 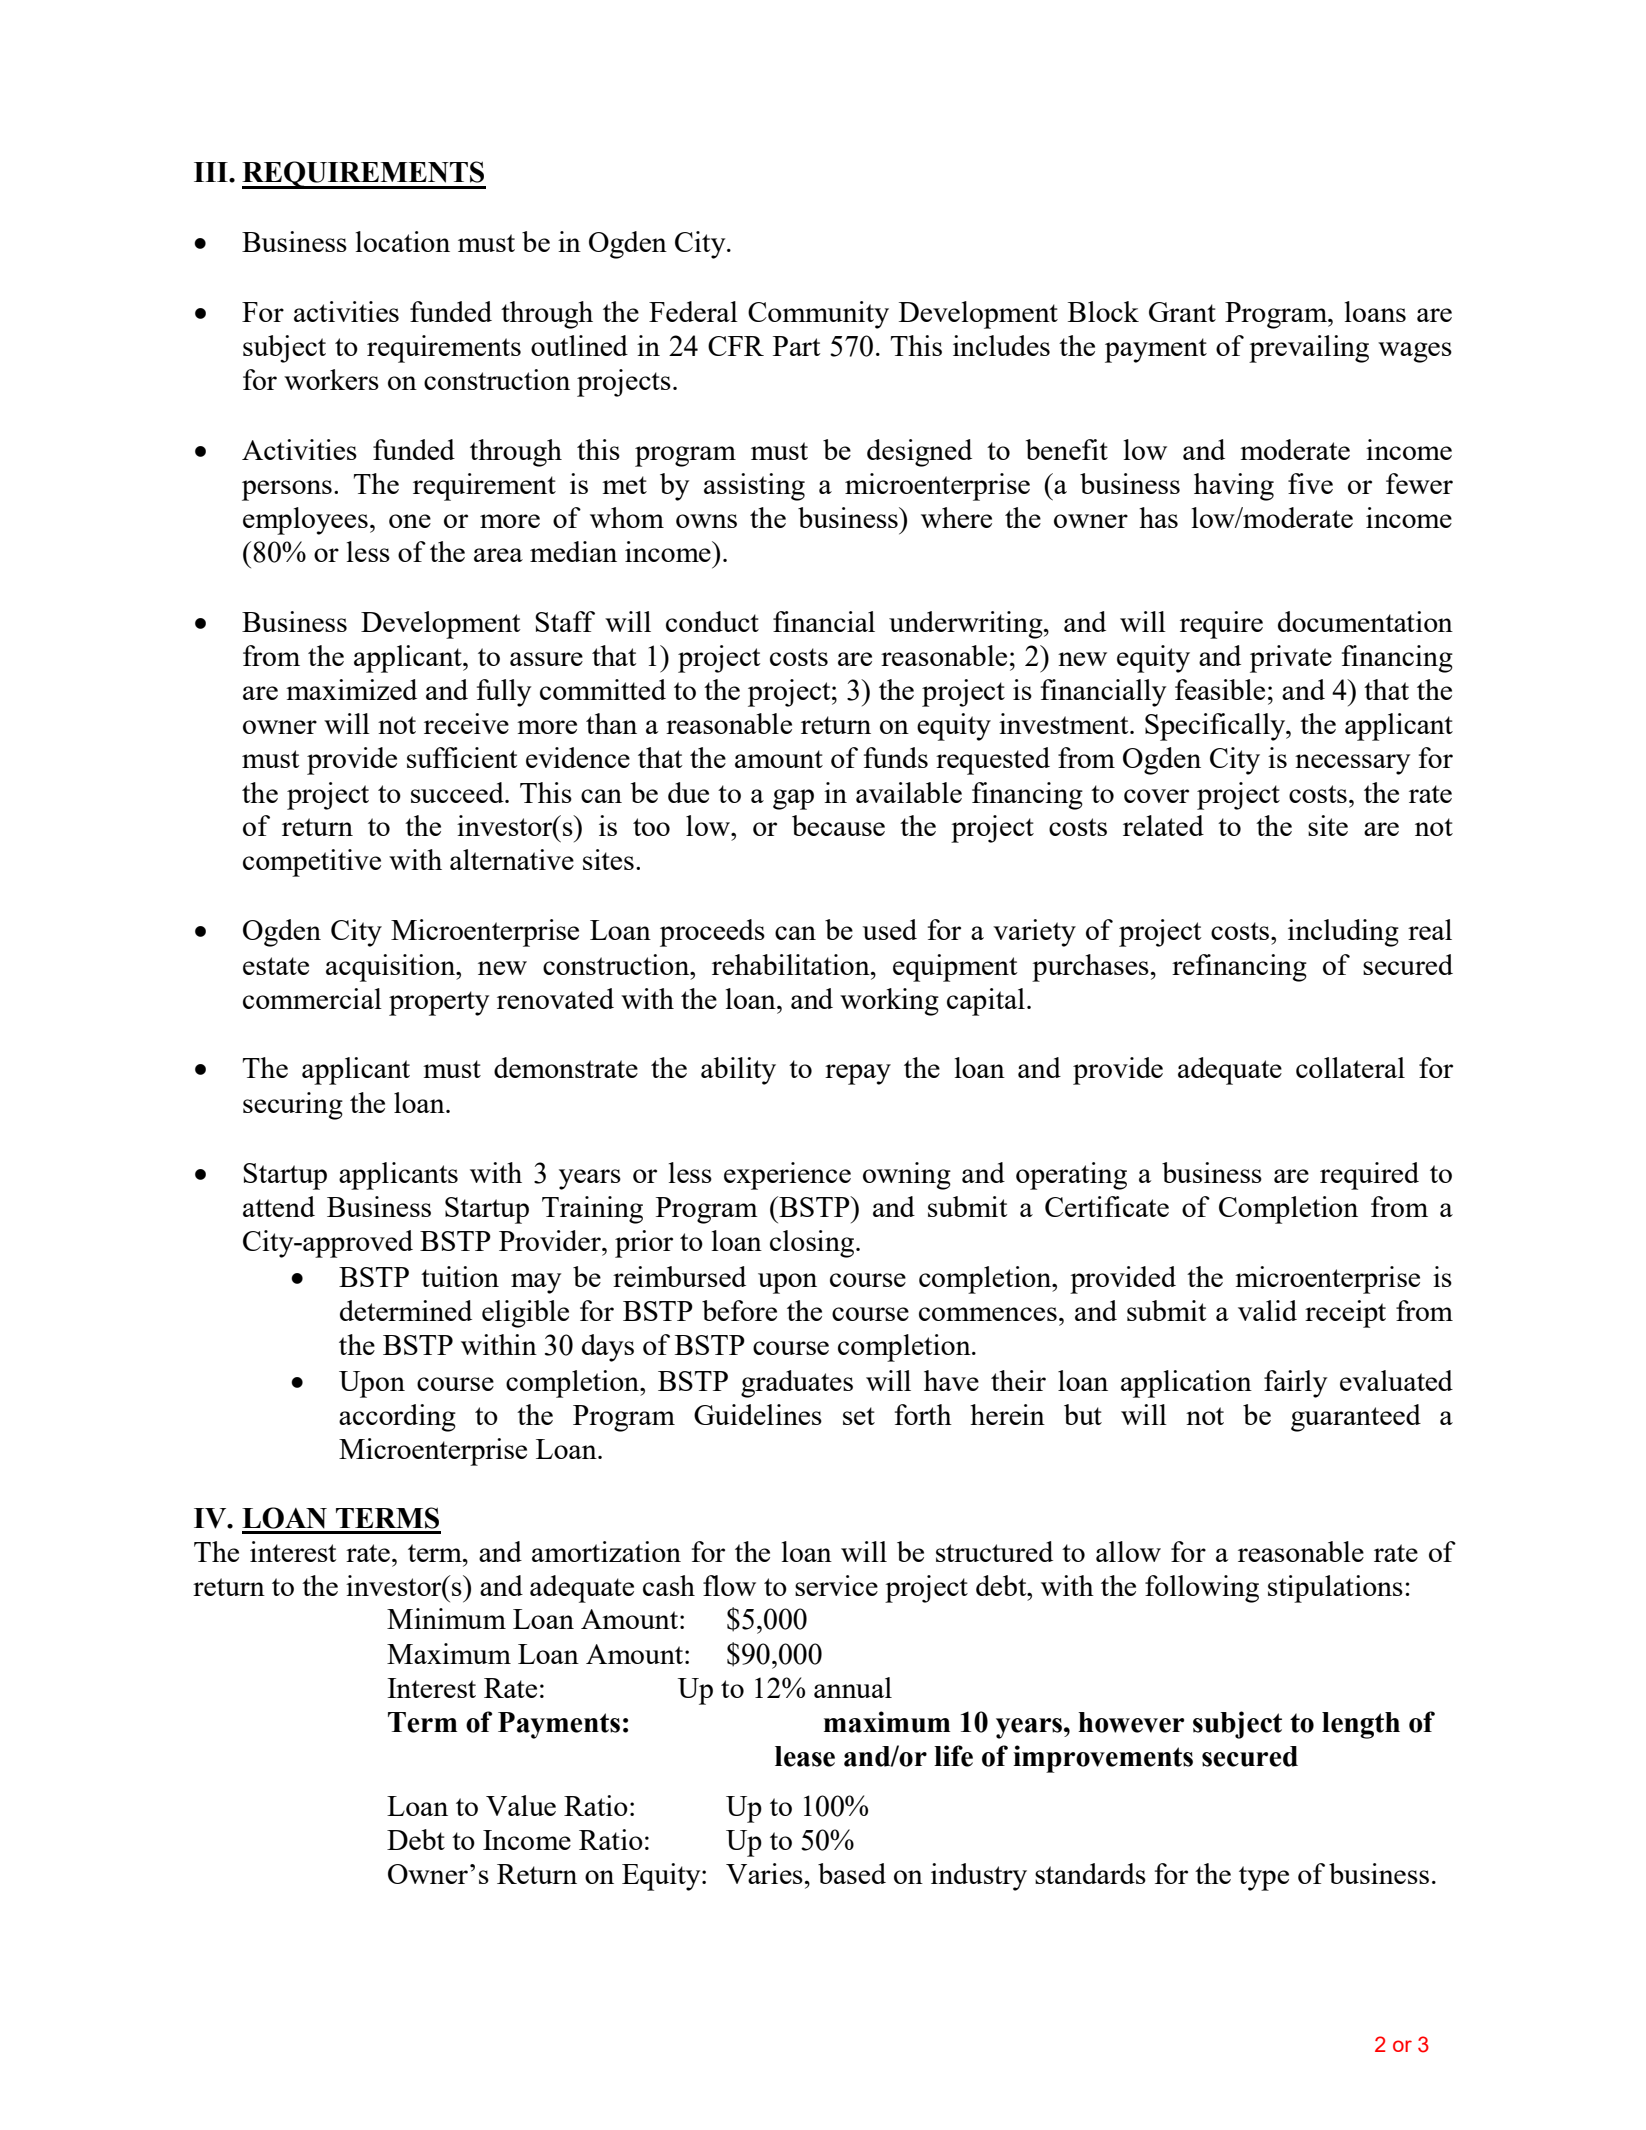 What do you see at coordinates (1350, 1067) in the screenshot?
I see `collateral` at bounding box center [1350, 1067].
